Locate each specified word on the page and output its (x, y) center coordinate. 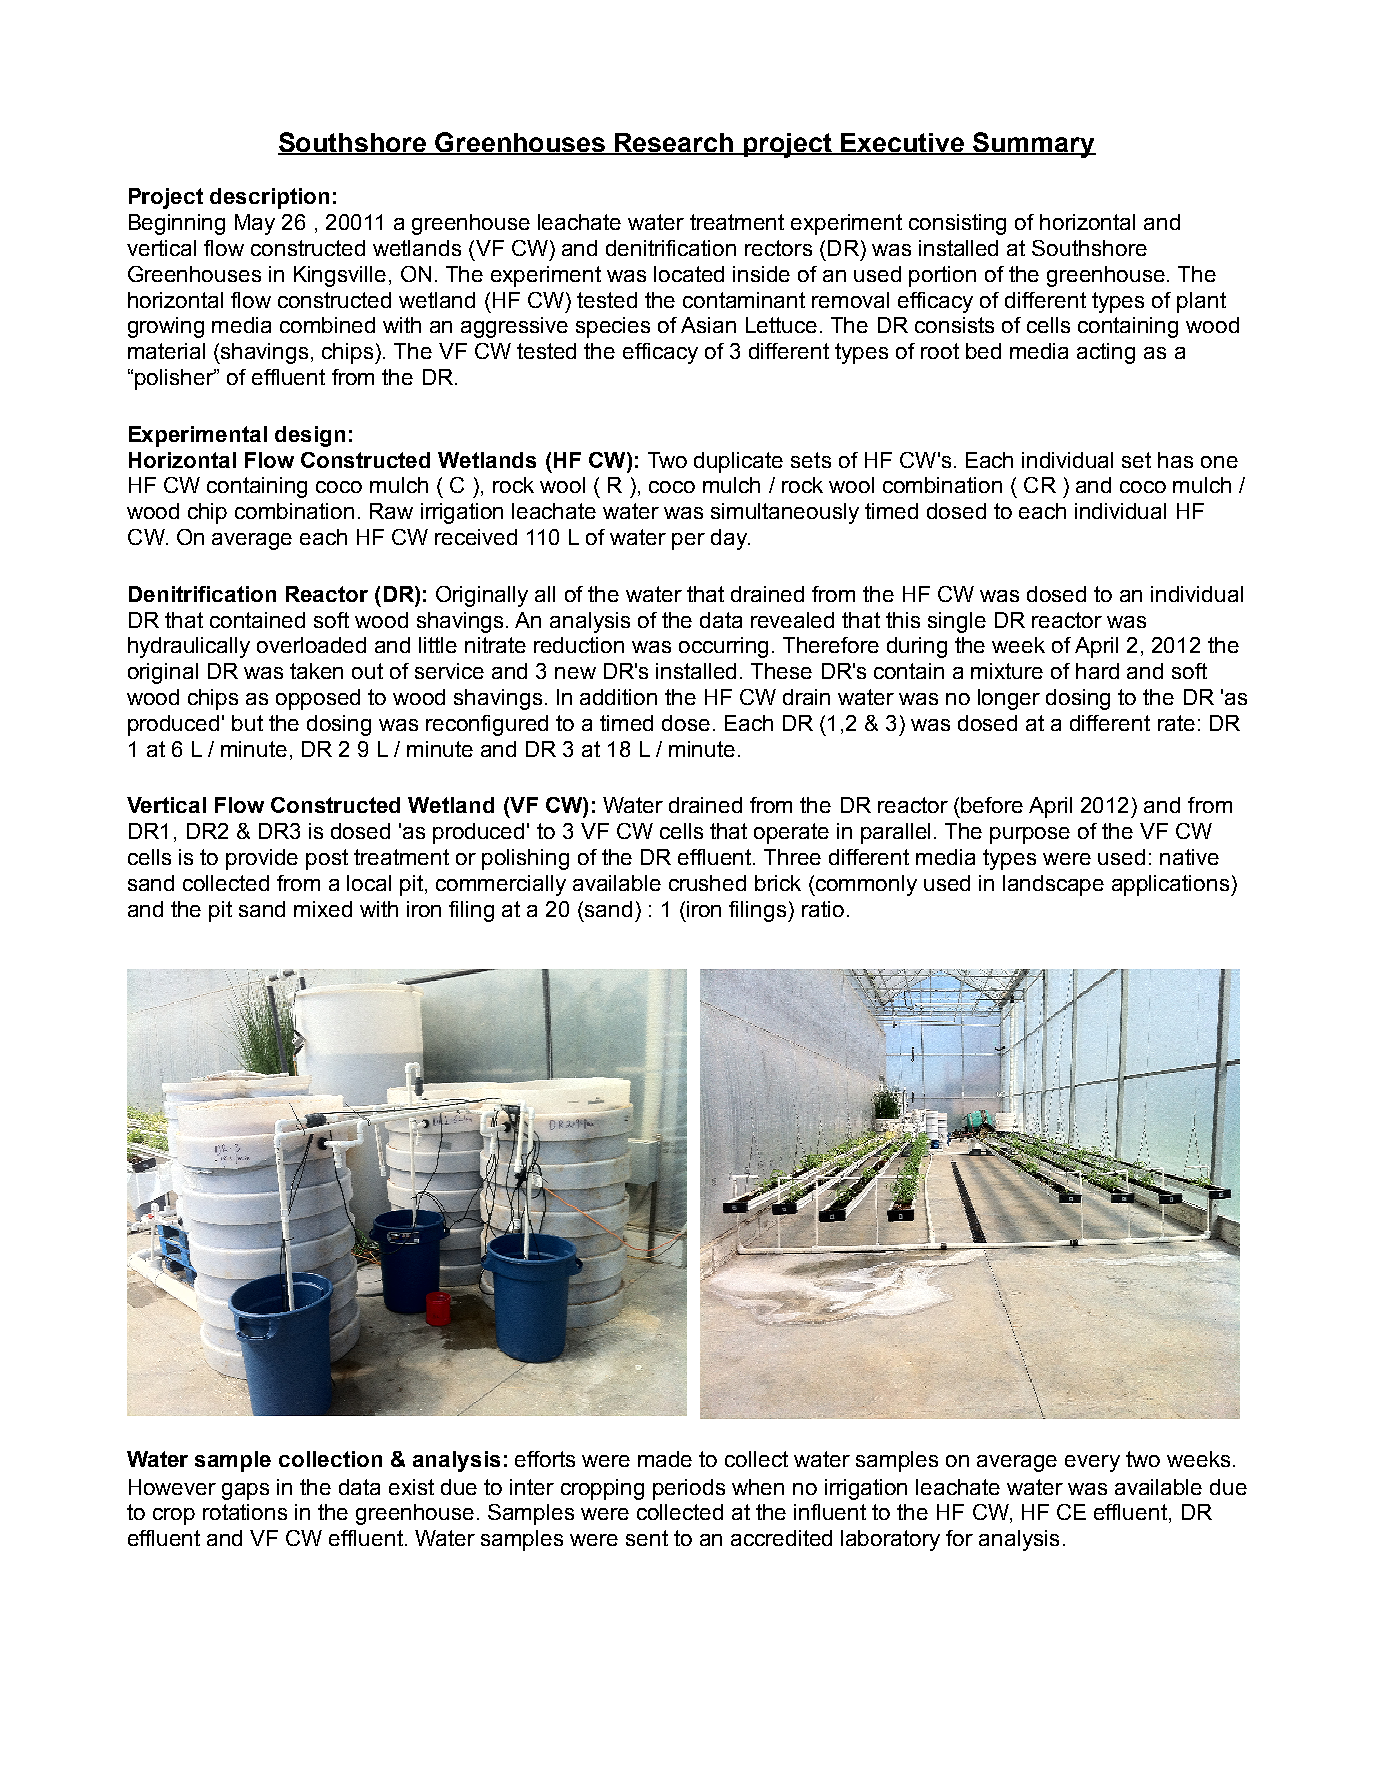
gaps (245, 1491)
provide (262, 859)
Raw (391, 511)
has (1175, 460)
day (730, 539)
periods (689, 1489)
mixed (323, 909)
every (1092, 1463)
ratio (823, 909)
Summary (1033, 145)
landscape (1053, 885)
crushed (707, 883)
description (269, 198)
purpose (1030, 835)
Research (674, 143)
